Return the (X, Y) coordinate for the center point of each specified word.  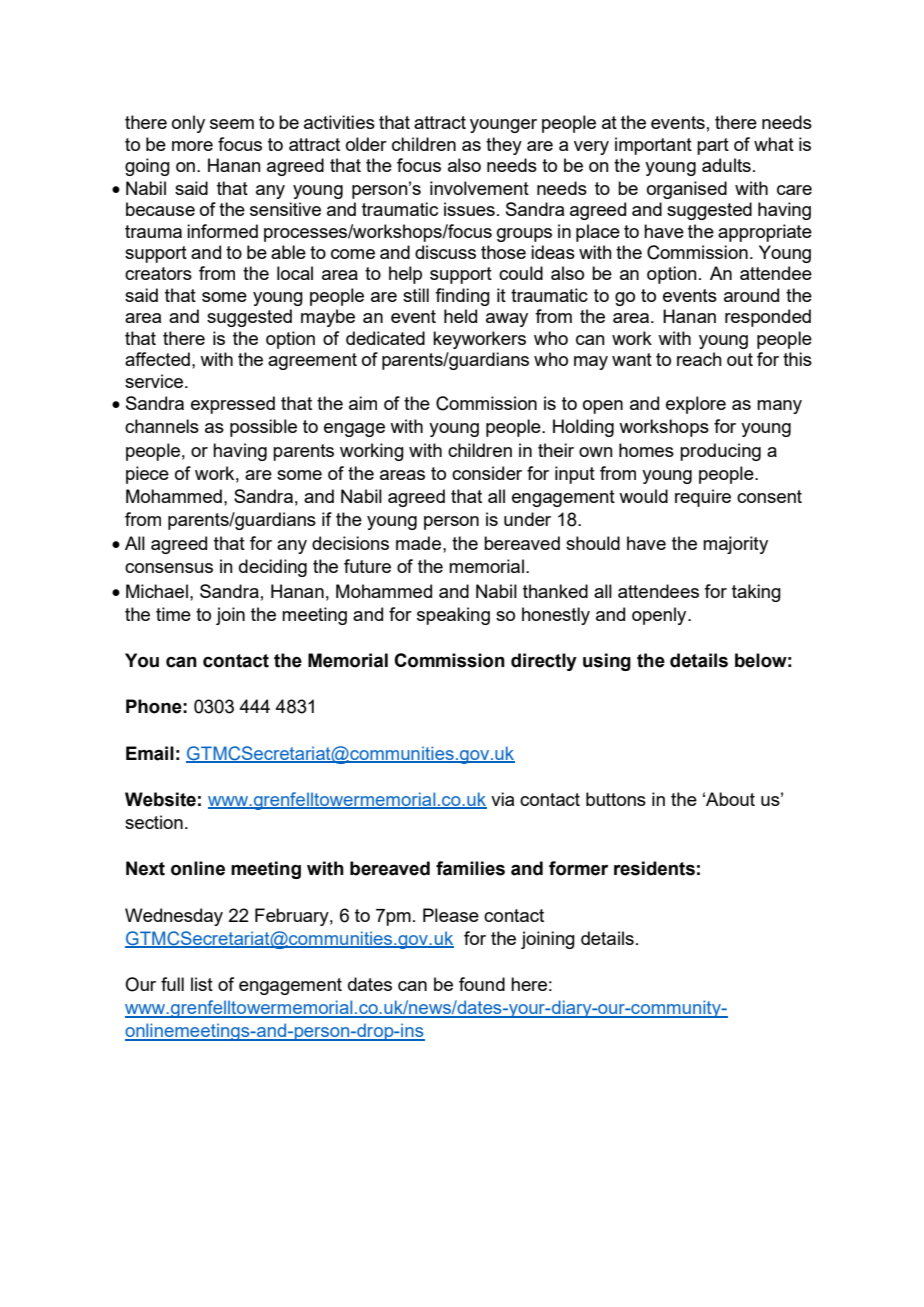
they (504, 146)
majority (735, 545)
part (713, 146)
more (192, 146)
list (202, 984)
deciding (273, 568)
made (420, 543)
